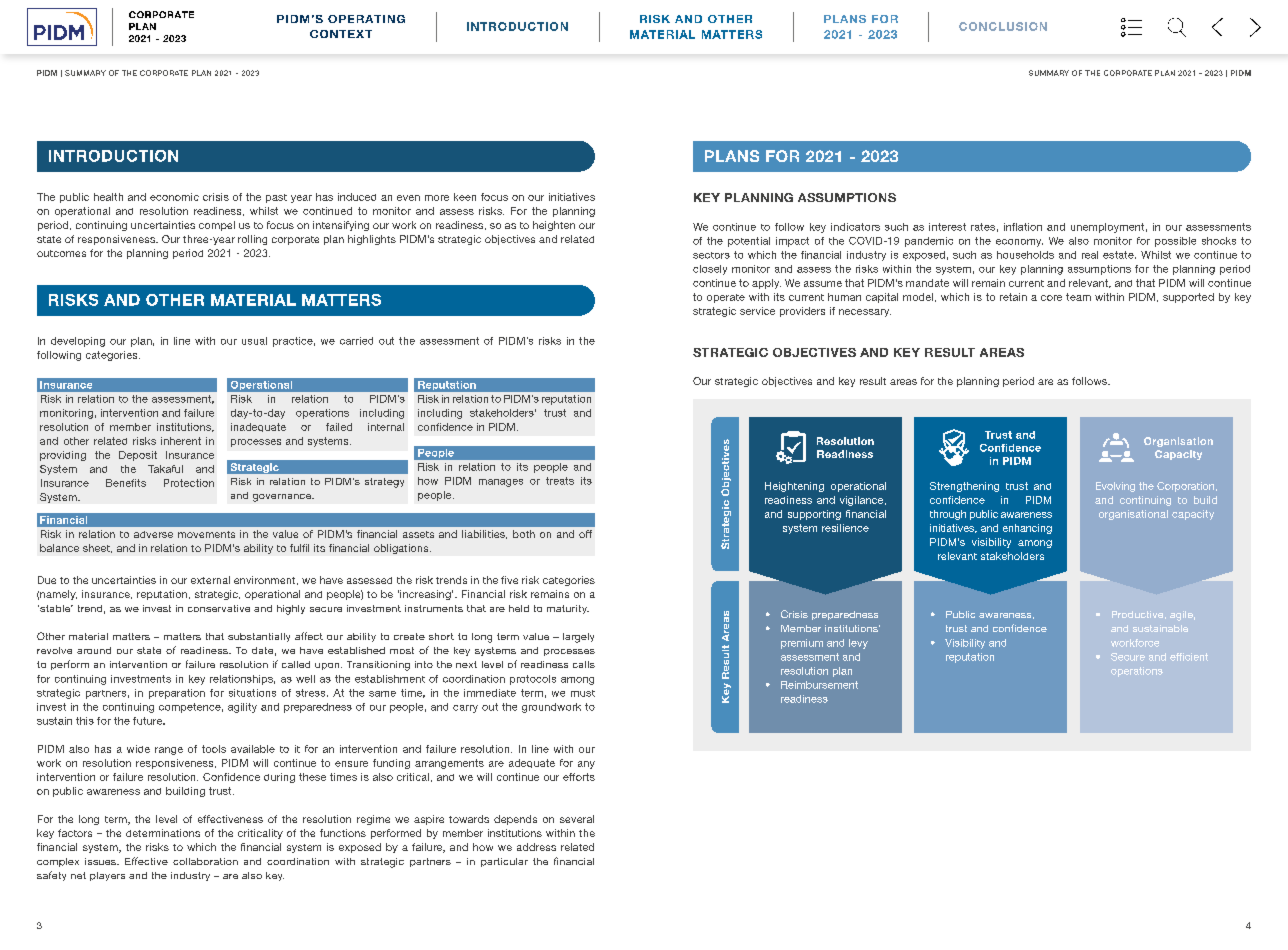 This screenshot has width=1288, height=950. Describe the element at coordinates (181, 441) in the screenshot. I see `inherent` at that location.
